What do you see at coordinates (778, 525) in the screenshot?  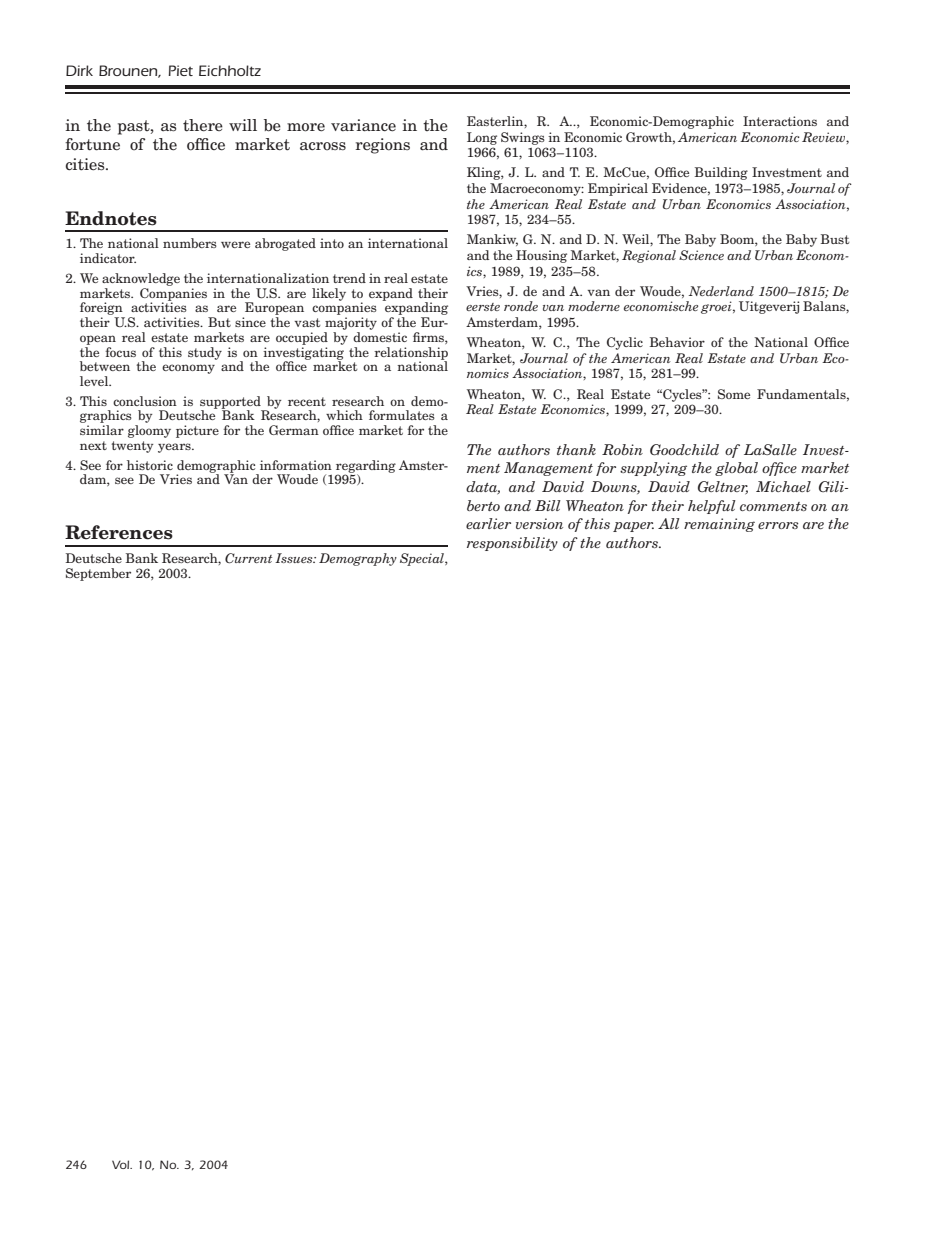 I see `errors` at bounding box center [778, 525].
